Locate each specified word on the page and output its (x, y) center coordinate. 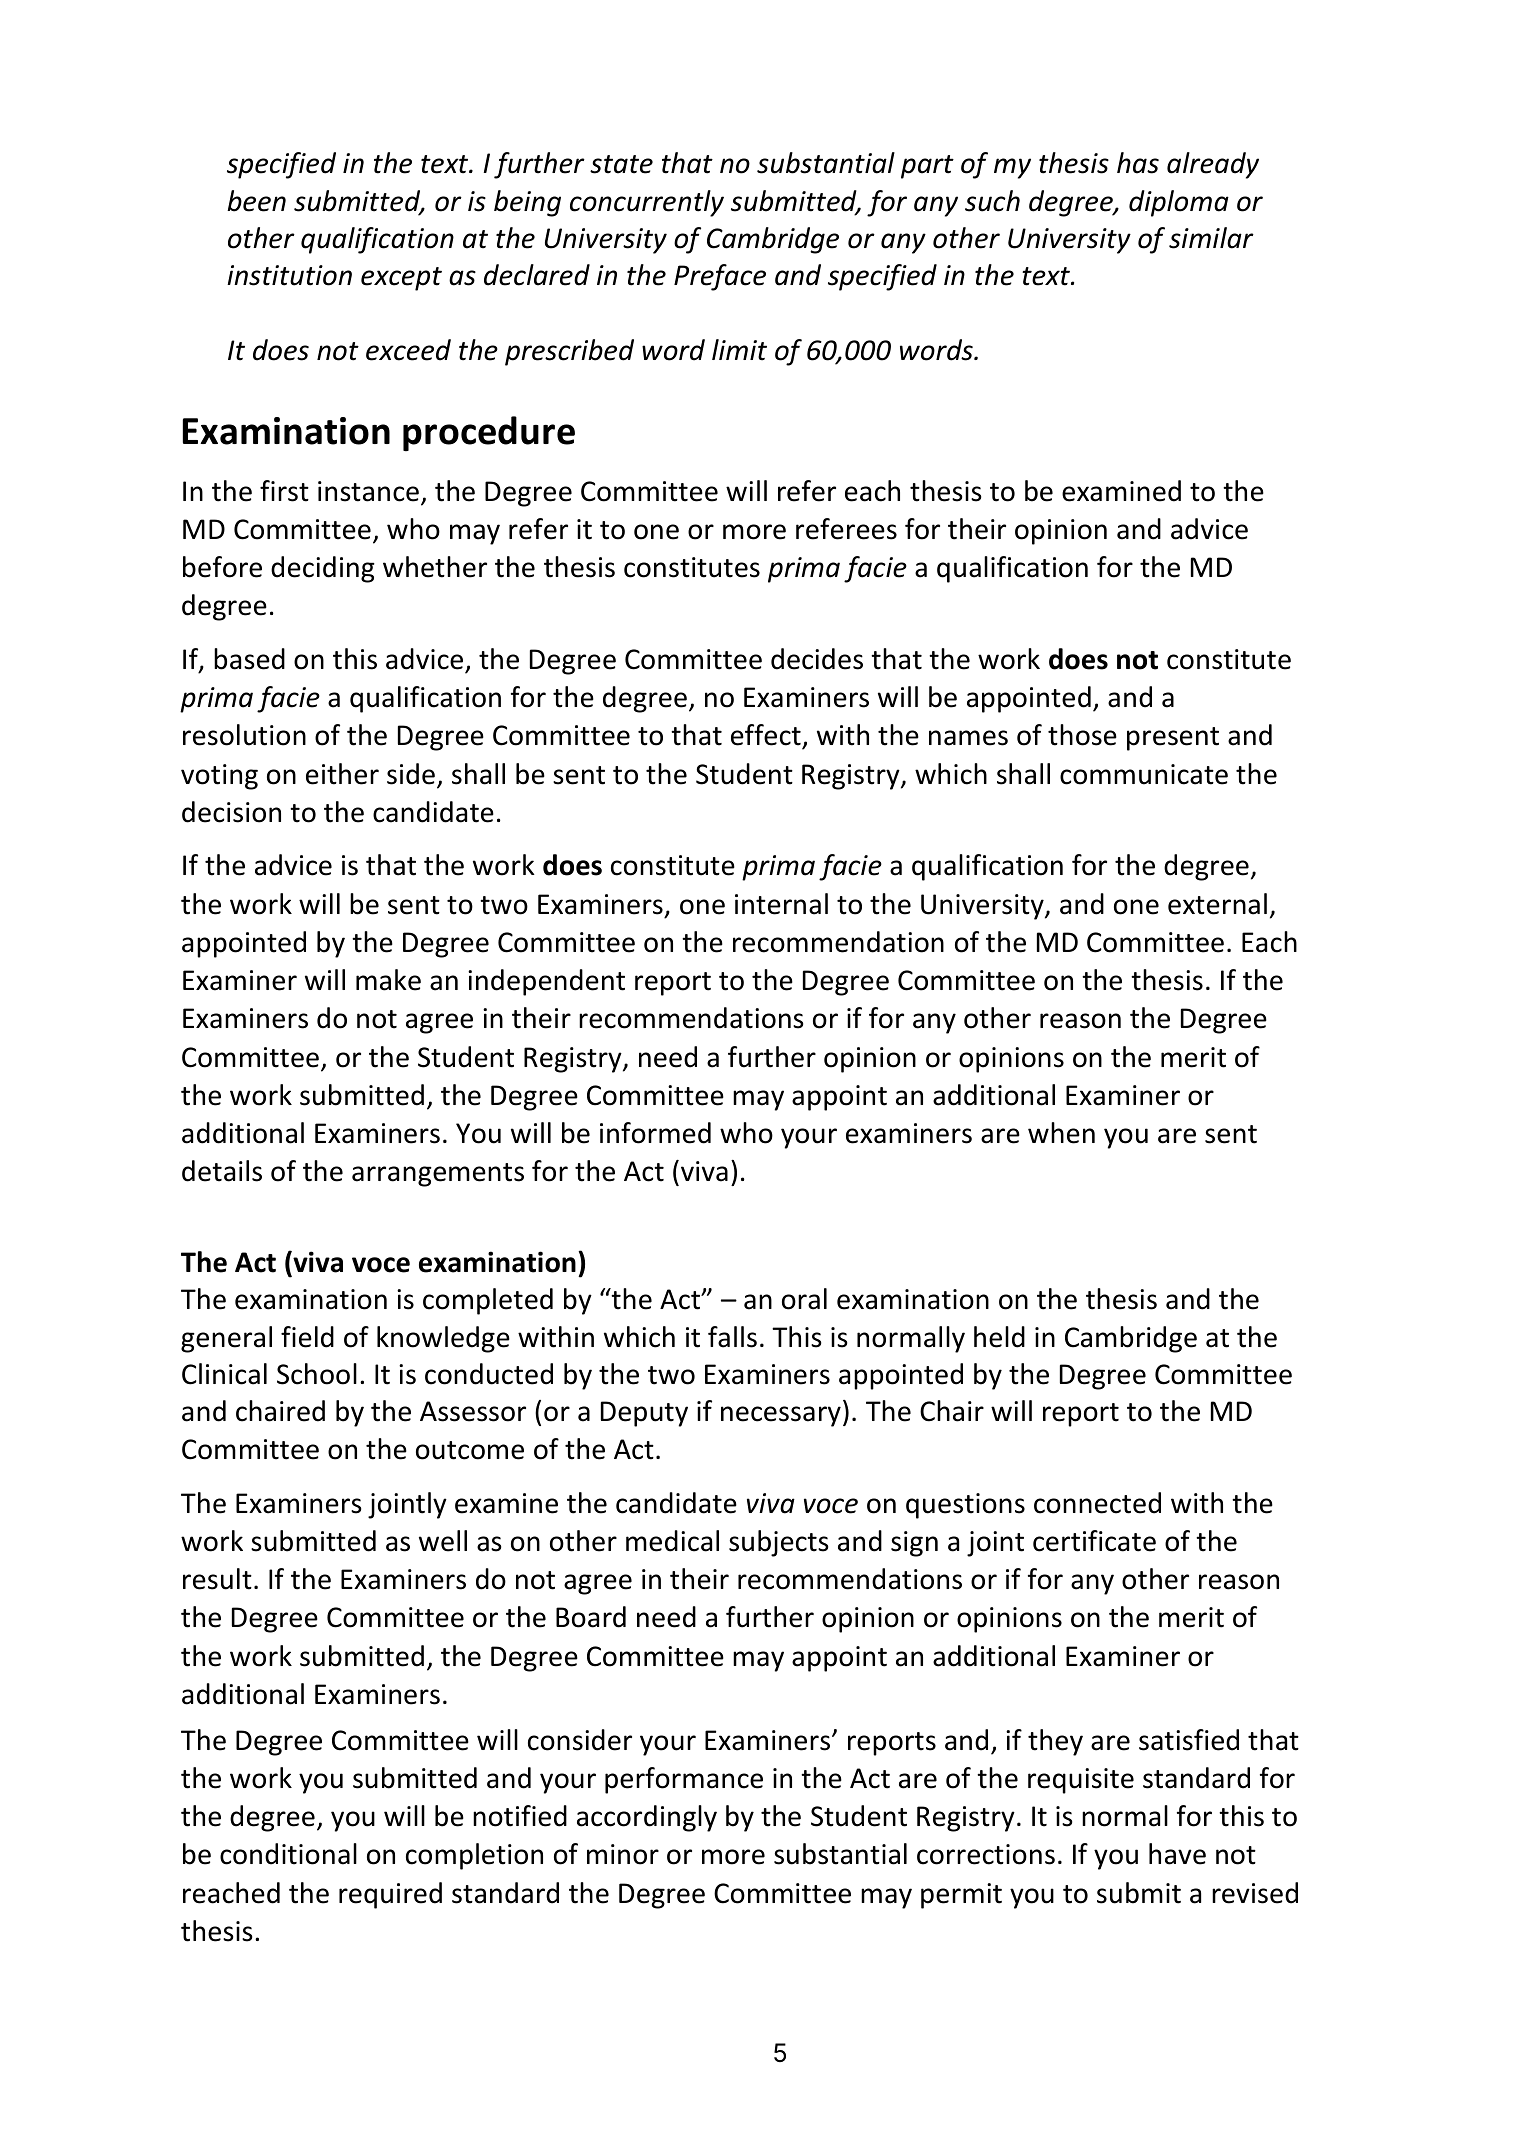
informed (655, 1133)
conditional (288, 1854)
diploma (1179, 203)
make (388, 980)
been (256, 201)
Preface (720, 277)
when (1061, 1133)
